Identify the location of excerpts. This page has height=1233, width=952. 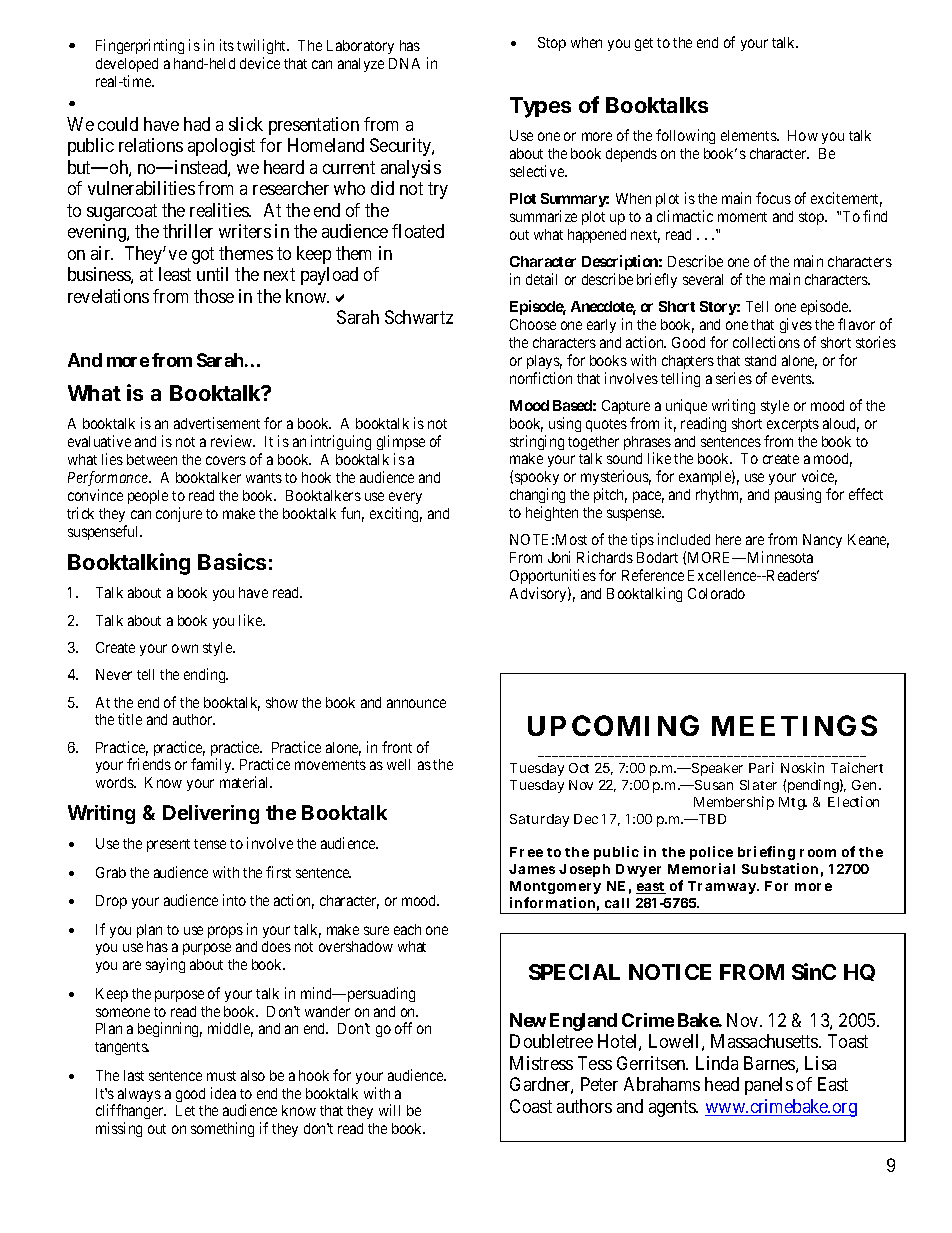
(793, 425).
